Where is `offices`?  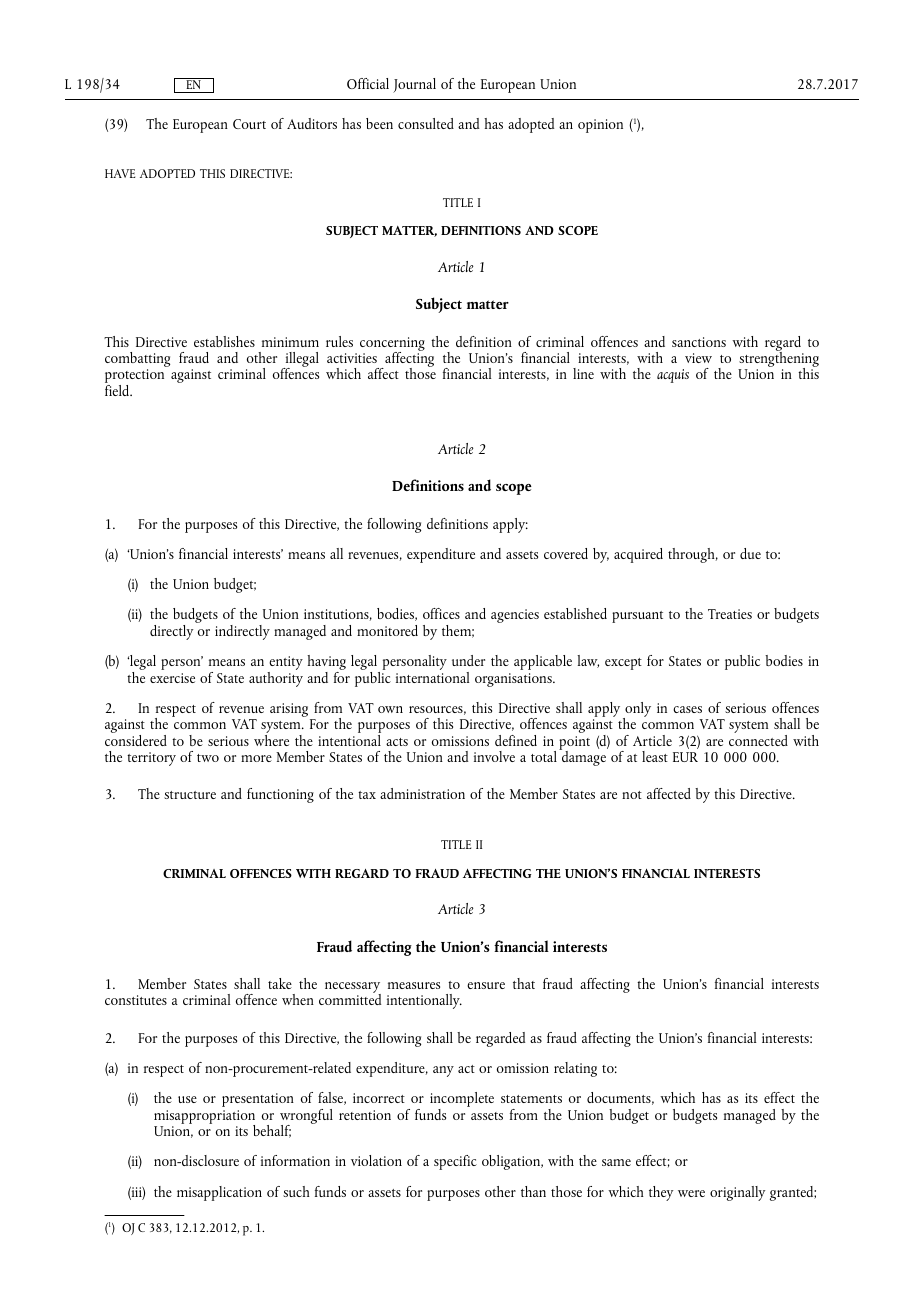
offices is located at coordinates (441, 613).
